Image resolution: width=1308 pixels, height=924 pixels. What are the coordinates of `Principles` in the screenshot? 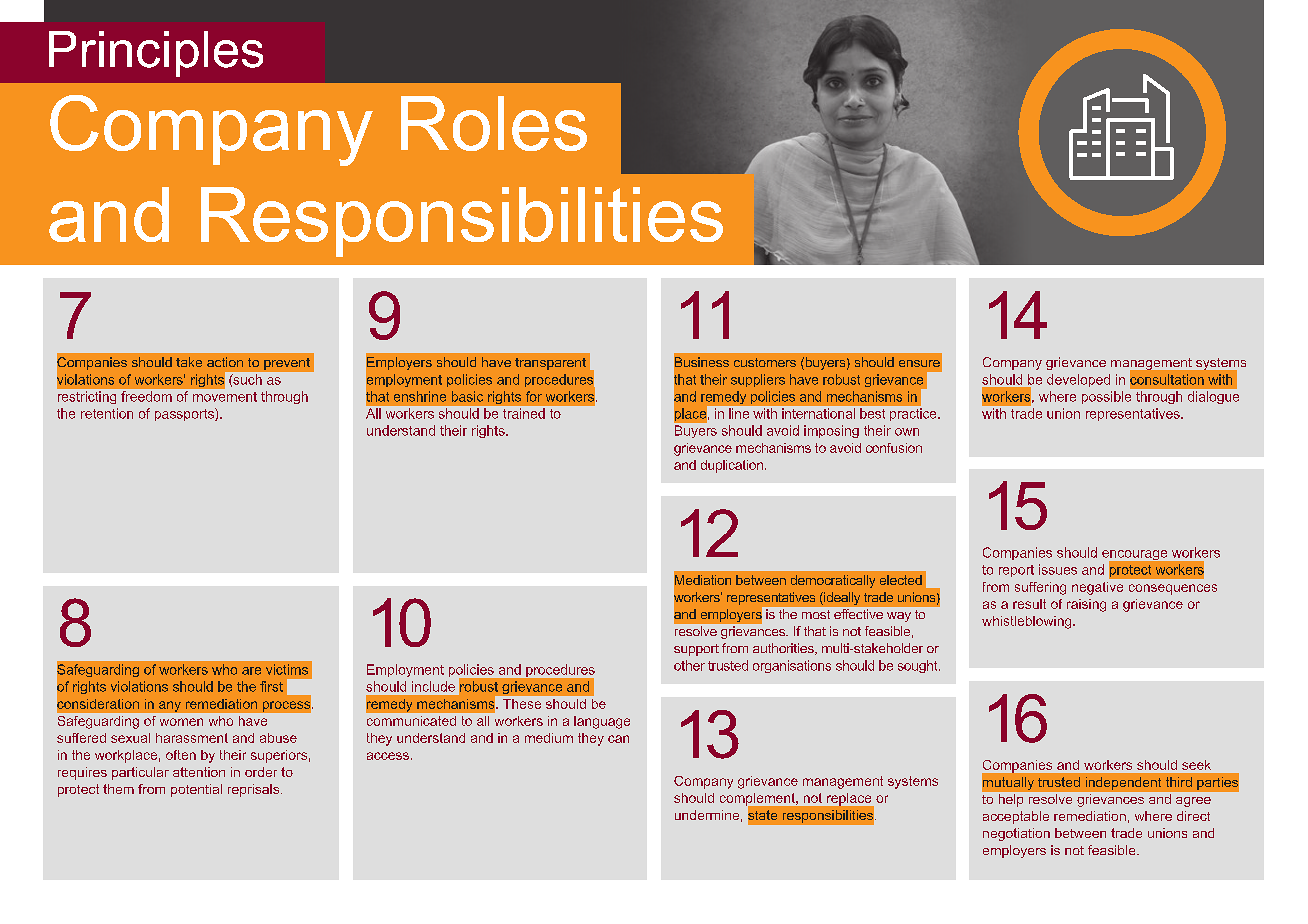 It's located at (156, 54).
